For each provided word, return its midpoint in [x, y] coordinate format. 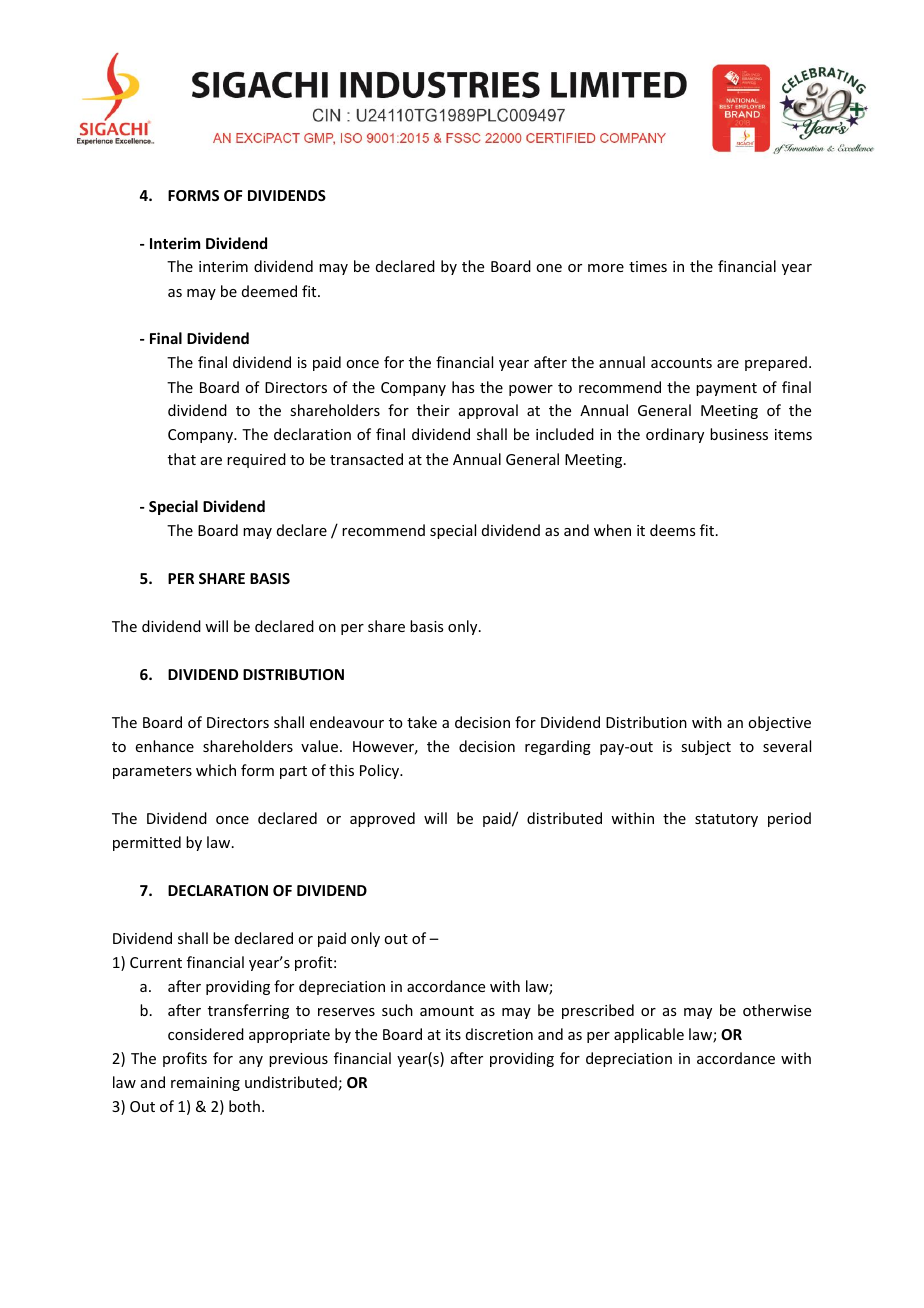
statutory [726, 820]
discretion [499, 1034]
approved [382, 819]
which [216, 770]
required [256, 460]
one [549, 268]
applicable [649, 1035]
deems [672, 530]
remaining [205, 1084]
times [648, 266]
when [612, 530]
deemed [269, 291]
